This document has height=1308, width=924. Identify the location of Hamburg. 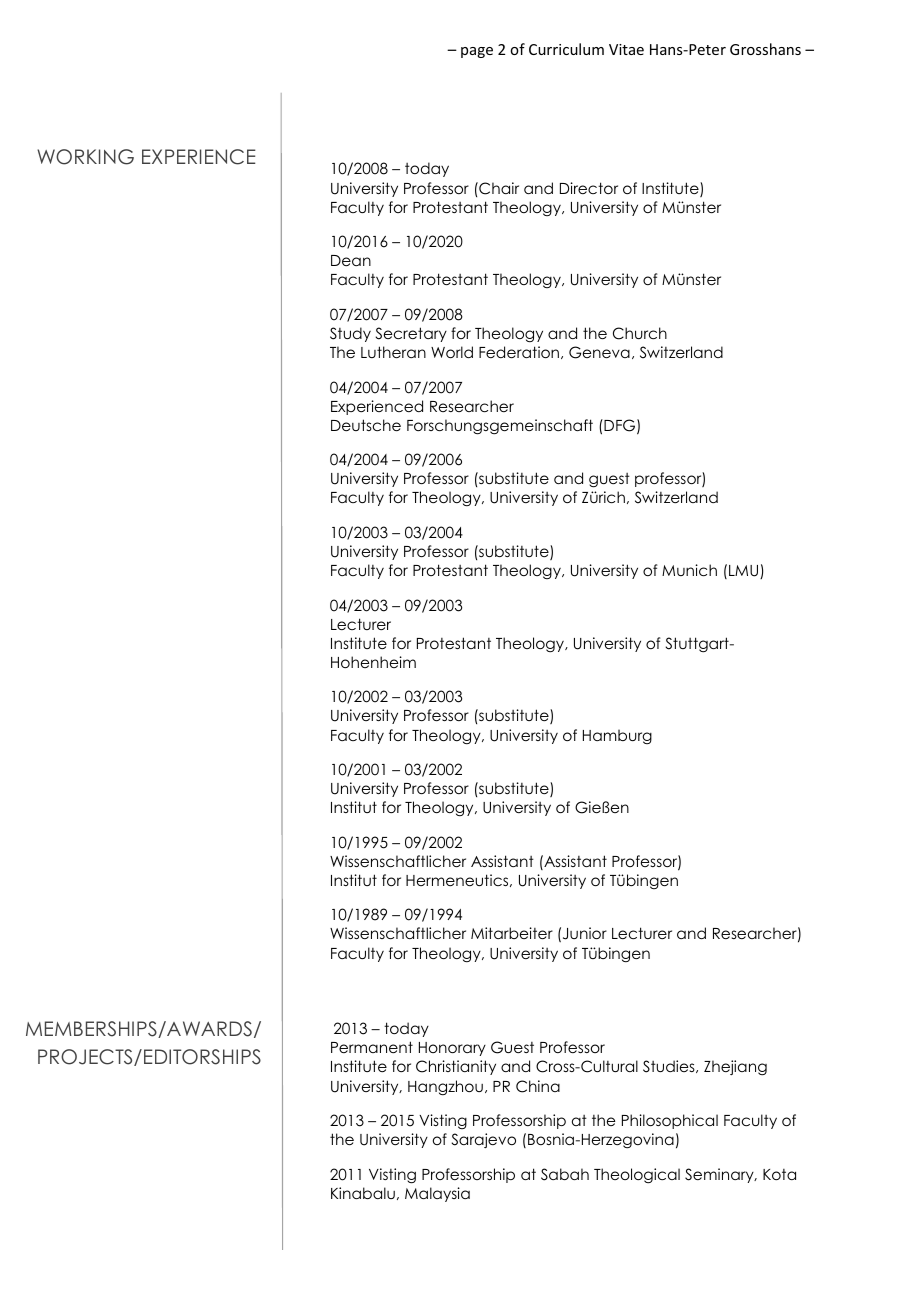
(617, 736).
